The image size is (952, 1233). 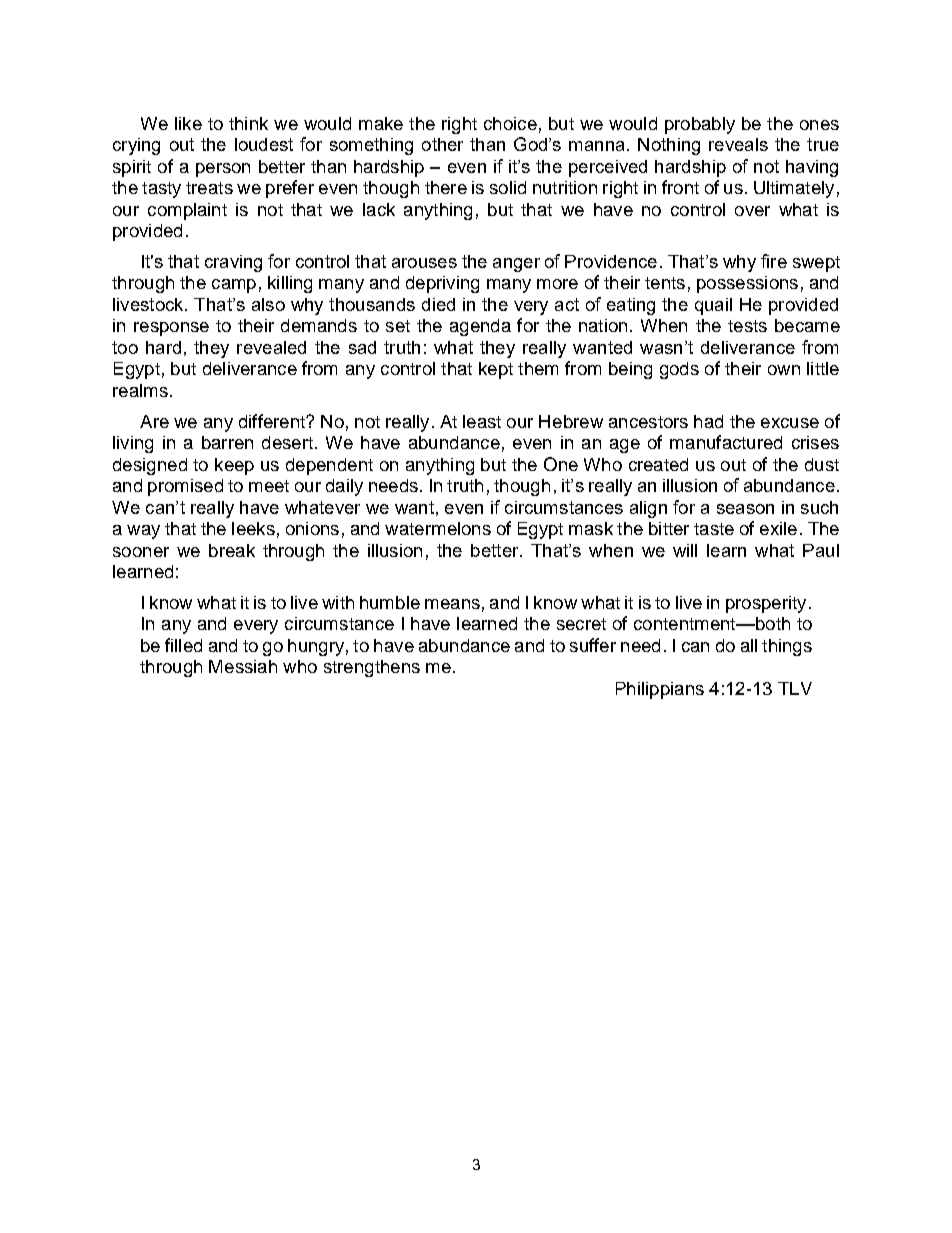 What do you see at coordinates (685, 550) in the screenshot?
I see `will` at bounding box center [685, 550].
